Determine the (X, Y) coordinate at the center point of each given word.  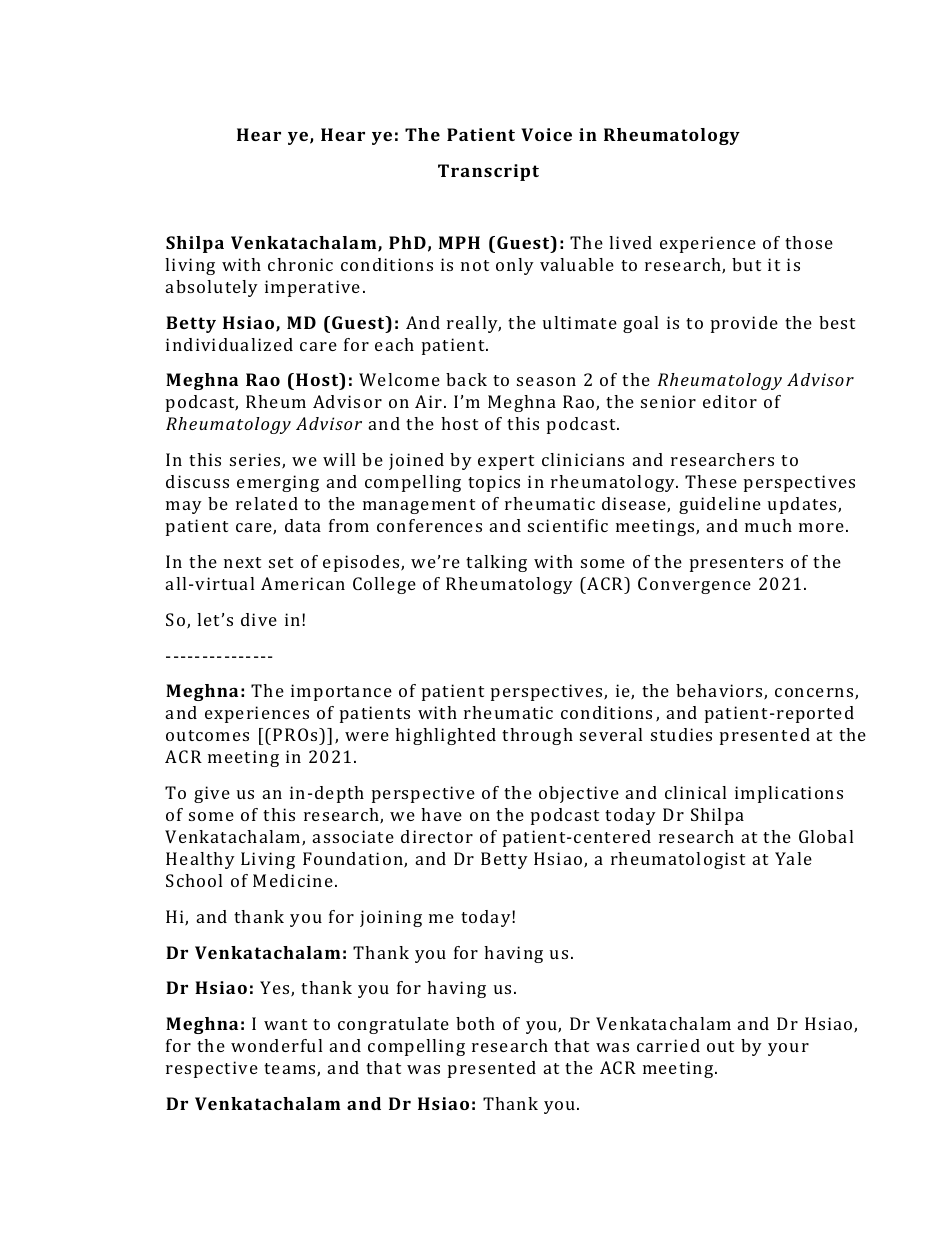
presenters (736, 564)
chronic (300, 264)
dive (259, 619)
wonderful (276, 1045)
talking (496, 563)
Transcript (488, 172)
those (809, 242)
